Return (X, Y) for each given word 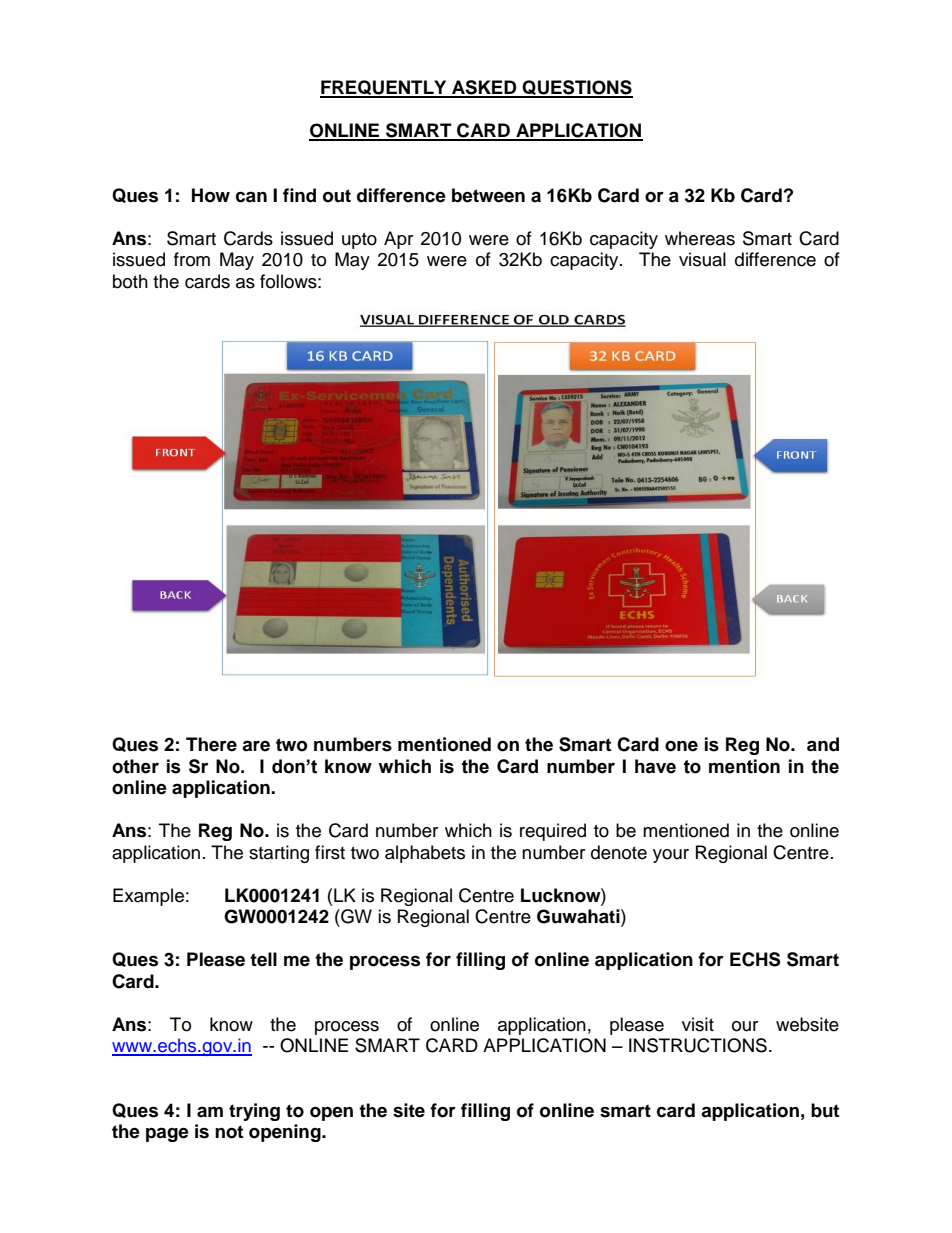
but (825, 1110)
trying (254, 1112)
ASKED (484, 88)
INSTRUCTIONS (698, 1045)
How (211, 195)
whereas (700, 238)
